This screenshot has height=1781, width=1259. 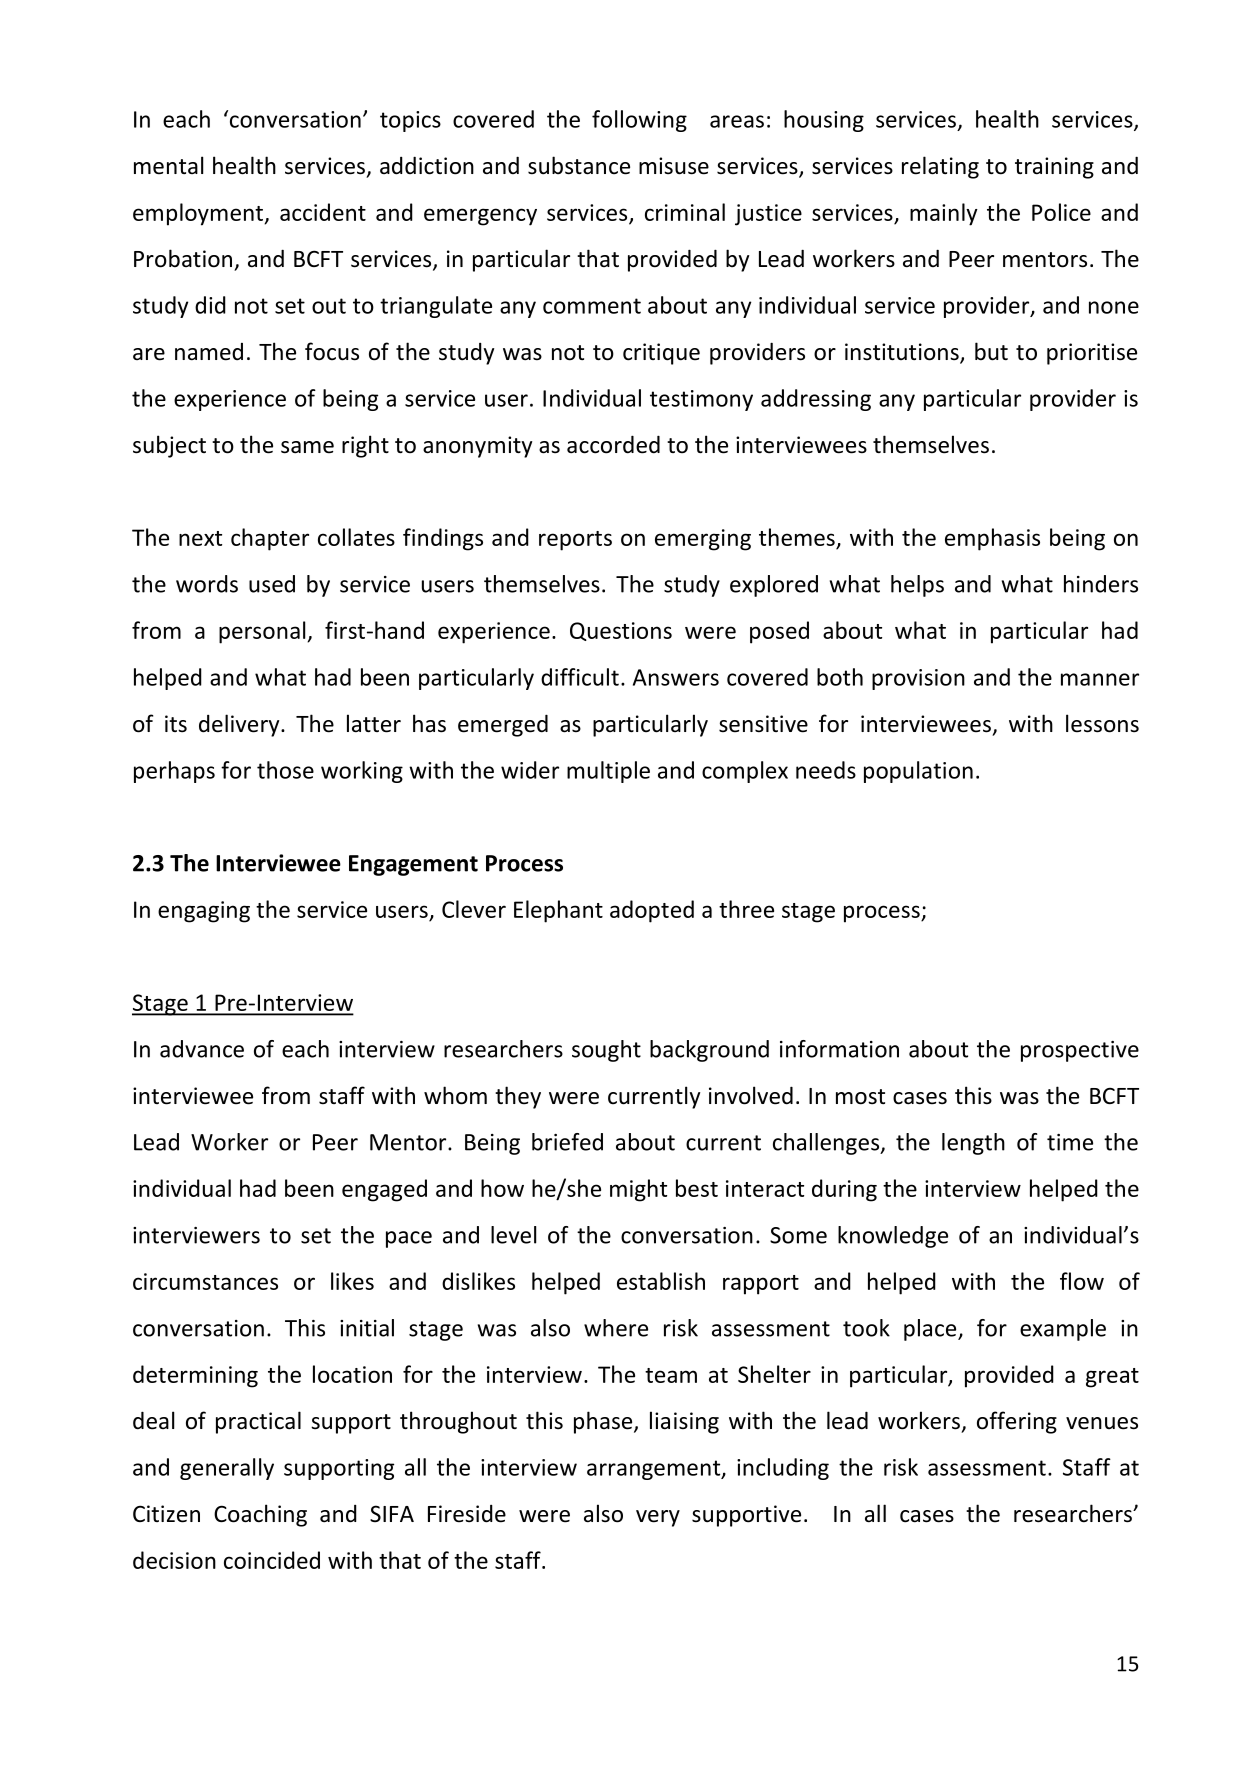 I want to click on arrangement, so click(x=655, y=1470).
